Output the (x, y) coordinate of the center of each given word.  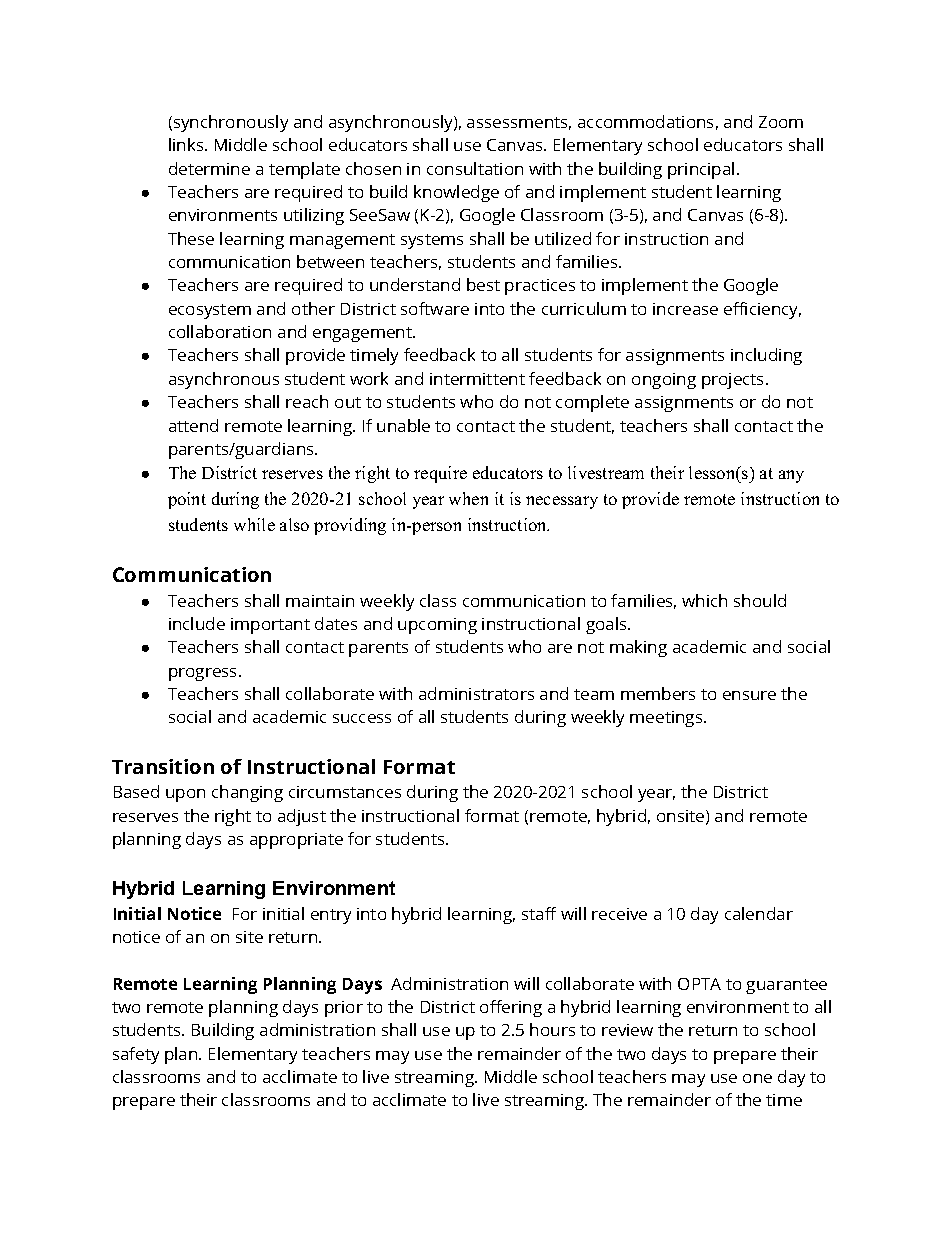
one (757, 1078)
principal (701, 170)
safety (136, 1055)
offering (511, 1008)
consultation (475, 168)
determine (209, 168)
